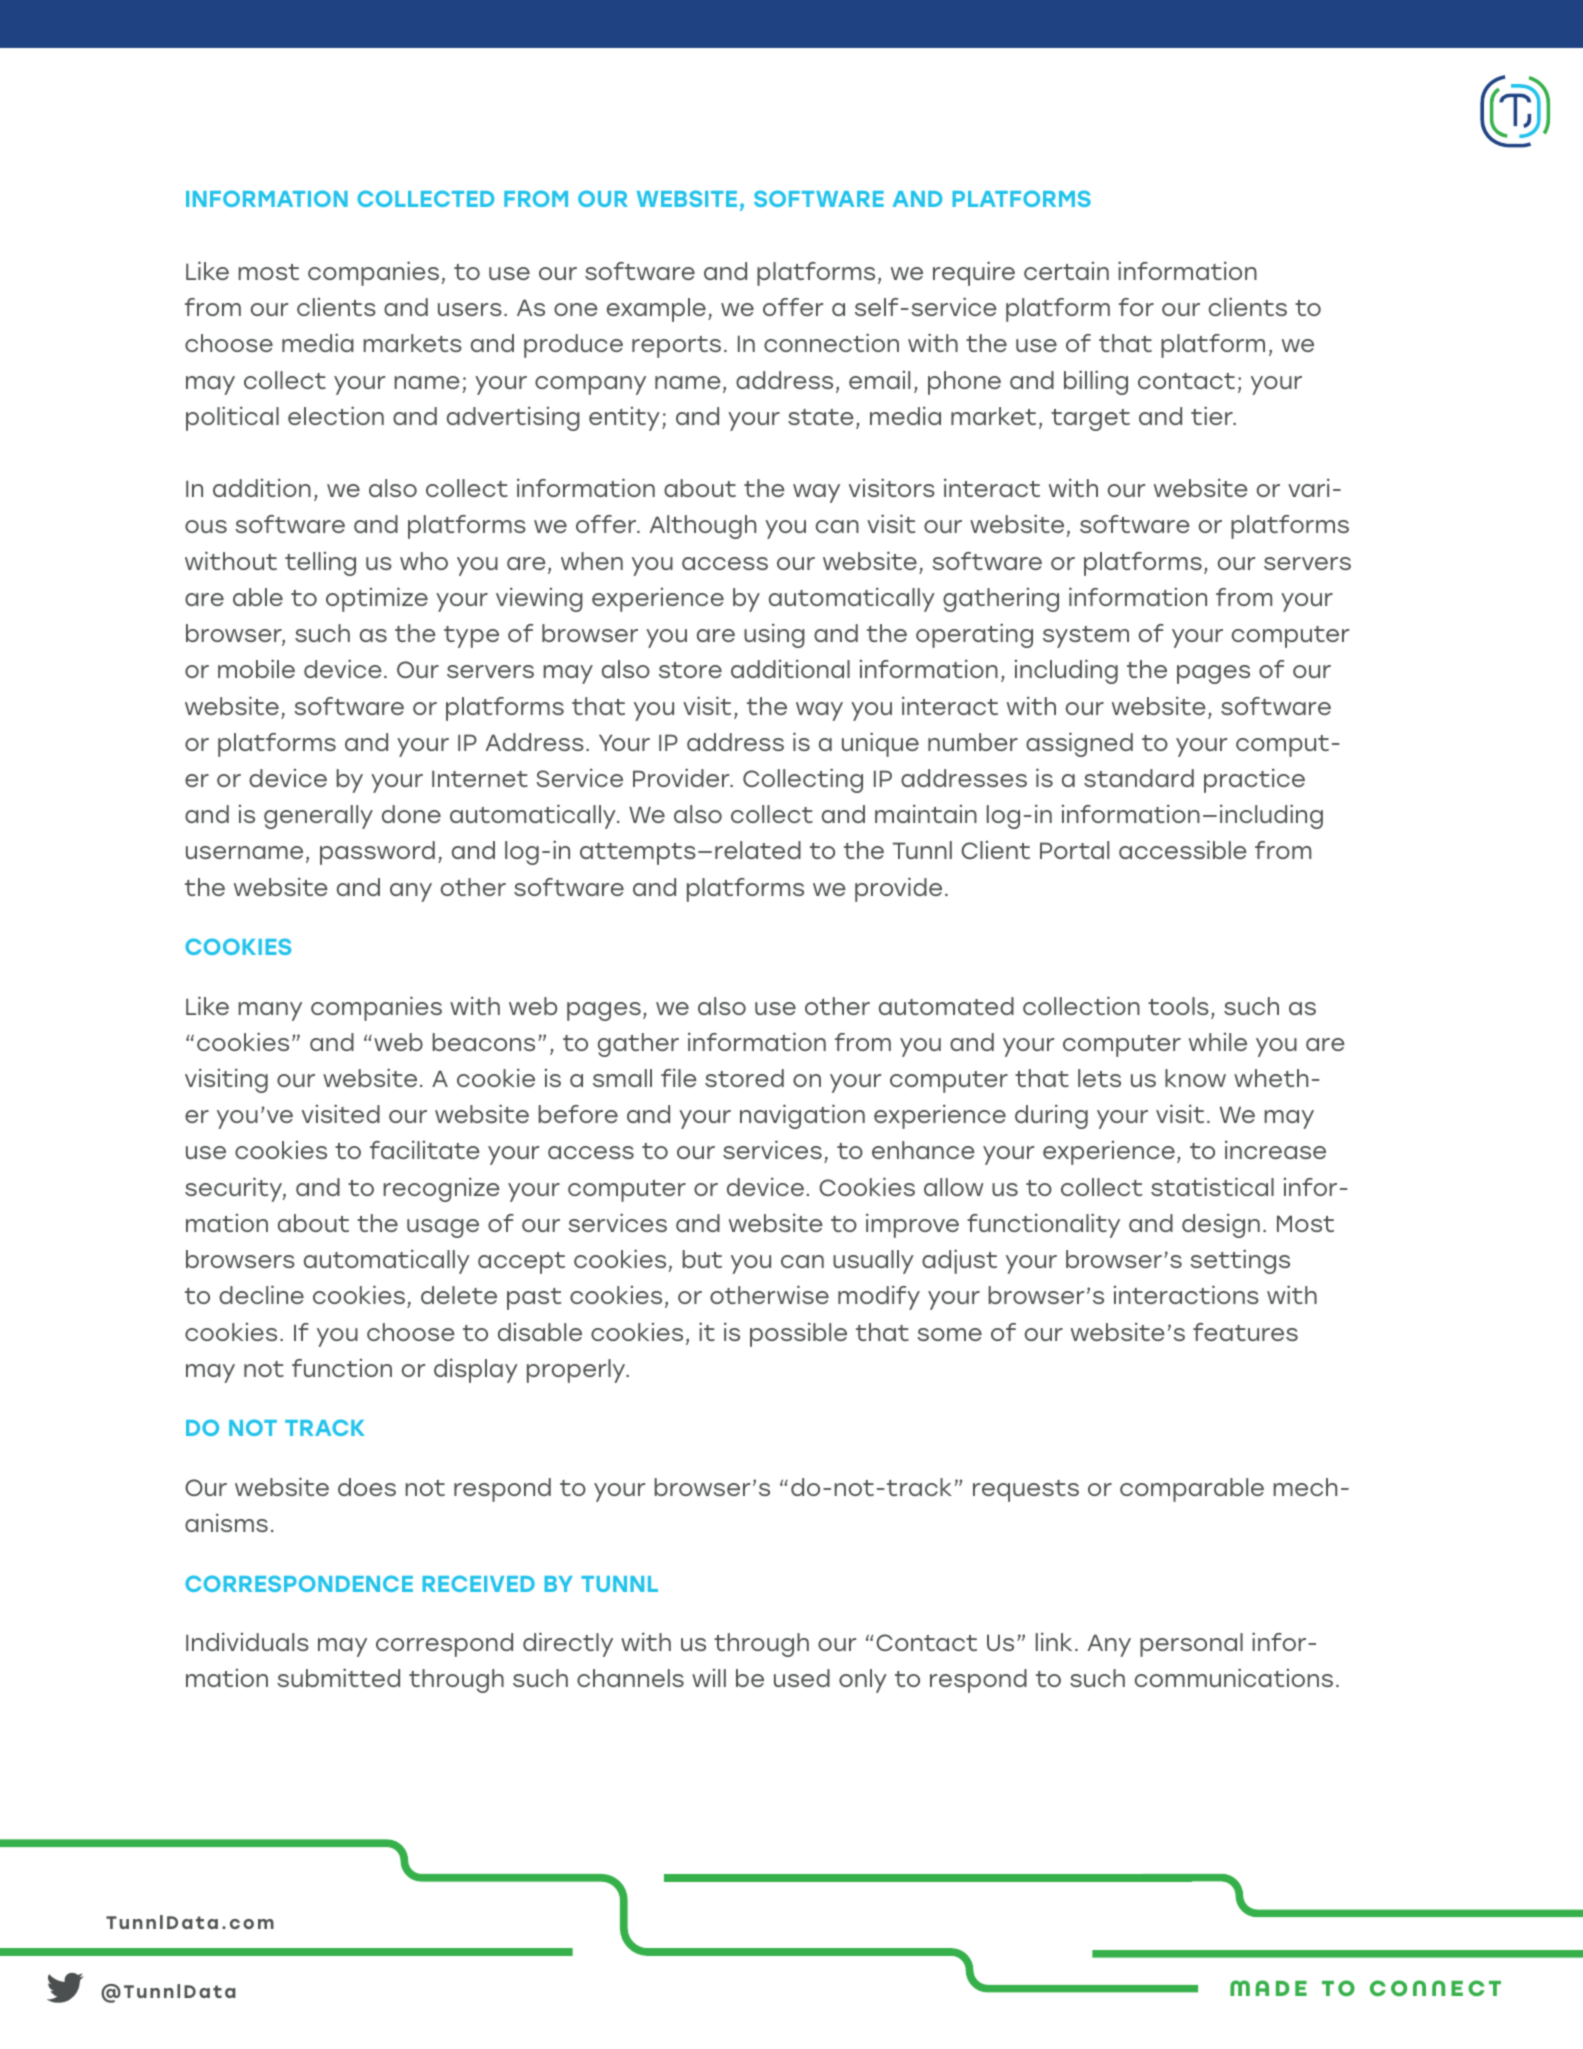  Describe the element at coordinates (377, 853) in the screenshot. I see `password` at that location.
